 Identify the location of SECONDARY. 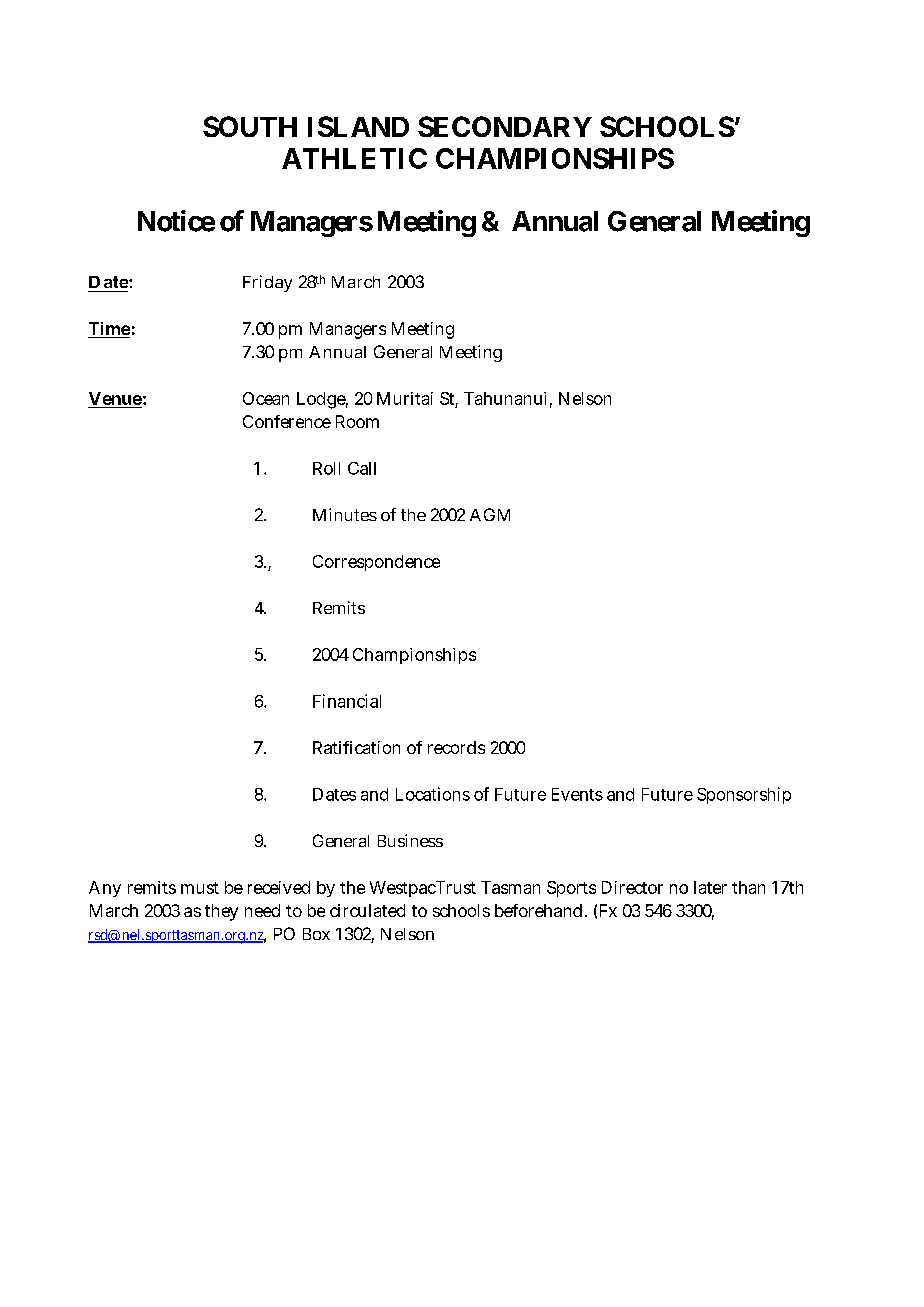
(505, 126).
